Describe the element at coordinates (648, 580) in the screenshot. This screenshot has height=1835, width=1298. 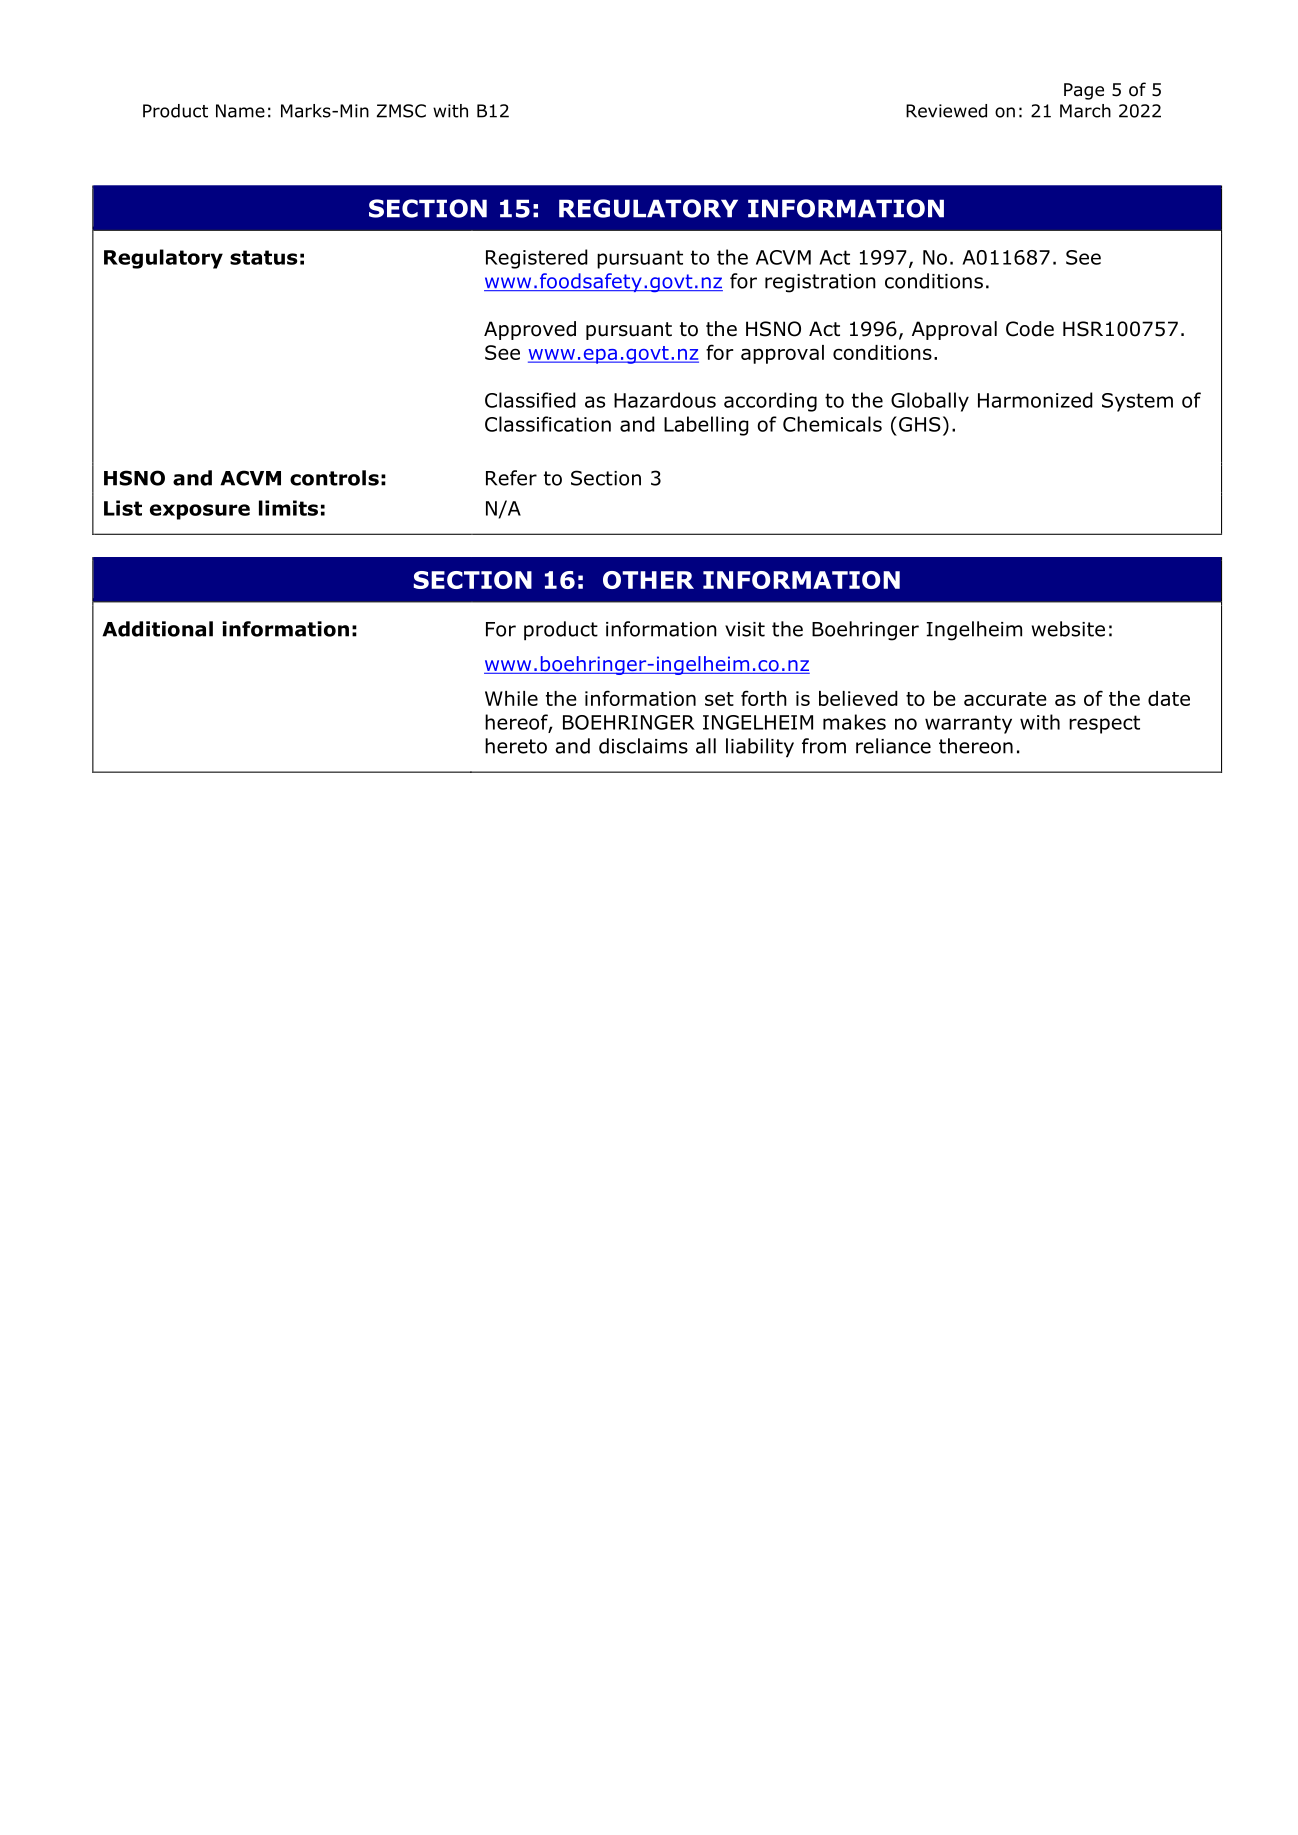
I see `OTHER` at that location.
